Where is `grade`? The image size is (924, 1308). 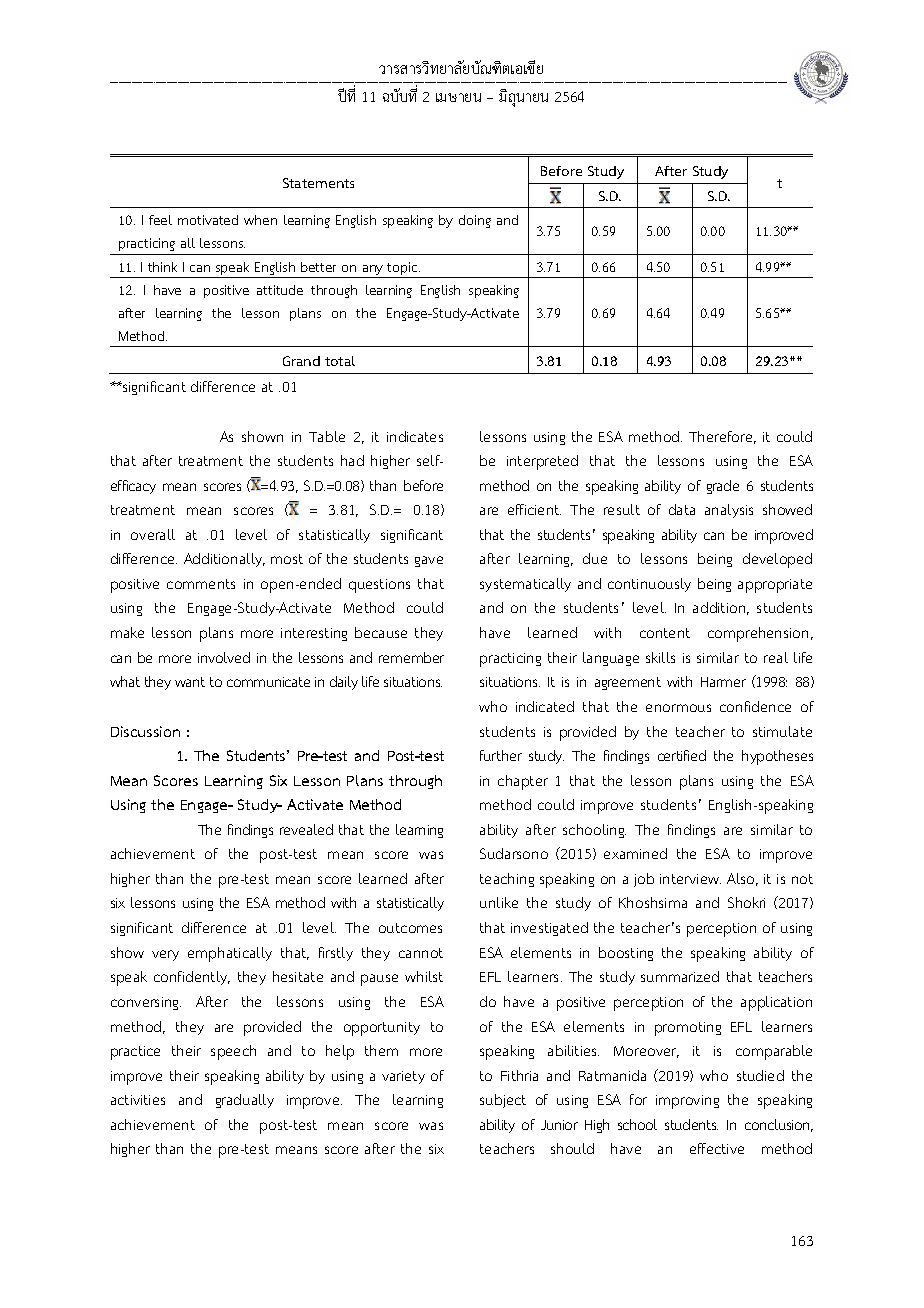
grade is located at coordinates (723, 487).
